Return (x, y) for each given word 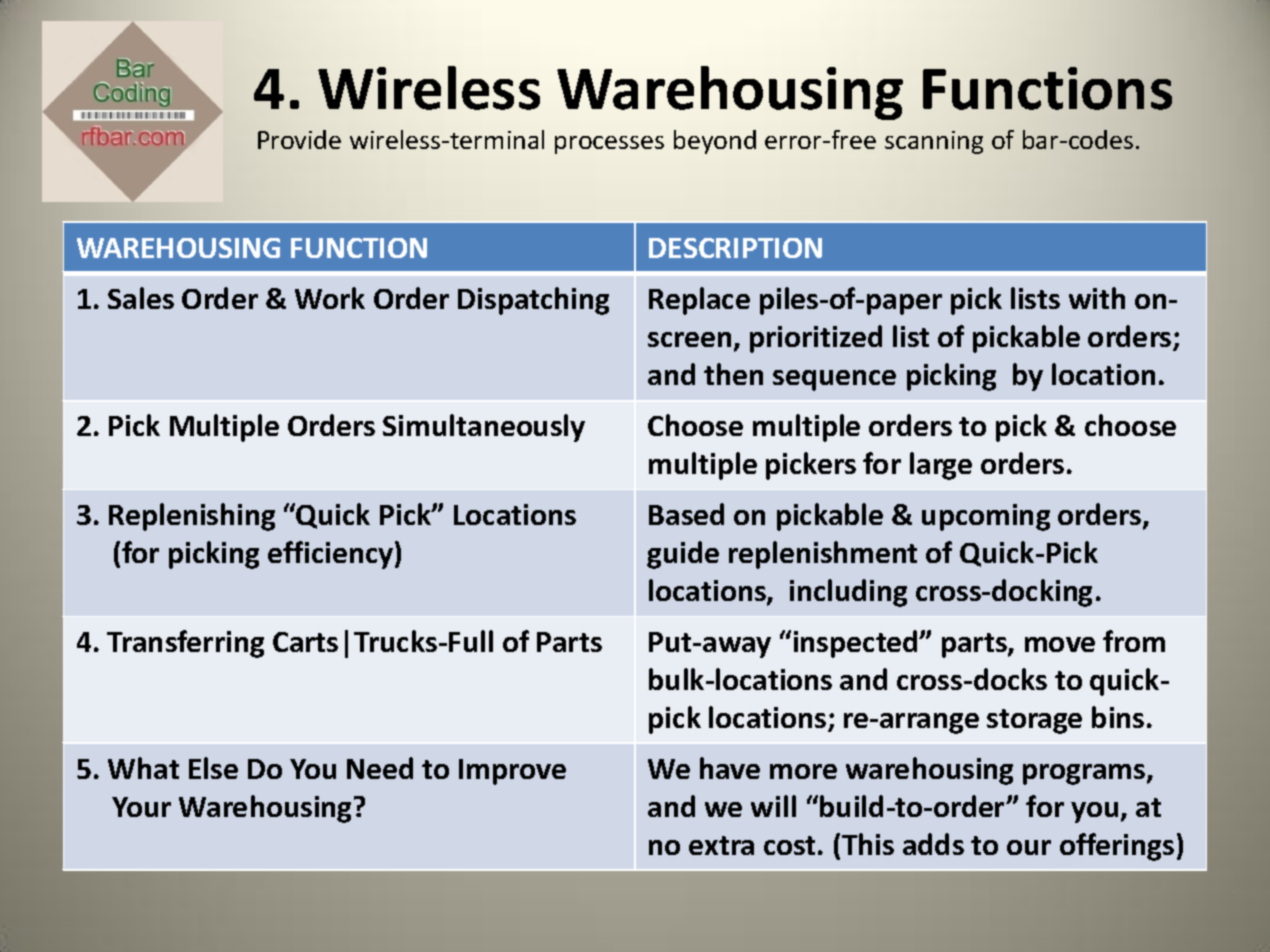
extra (721, 845)
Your (141, 807)
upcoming (986, 517)
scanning (934, 142)
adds (933, 844)
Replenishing (192, 517)
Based (686, 514)
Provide (299, 139)
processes (609, 145)
